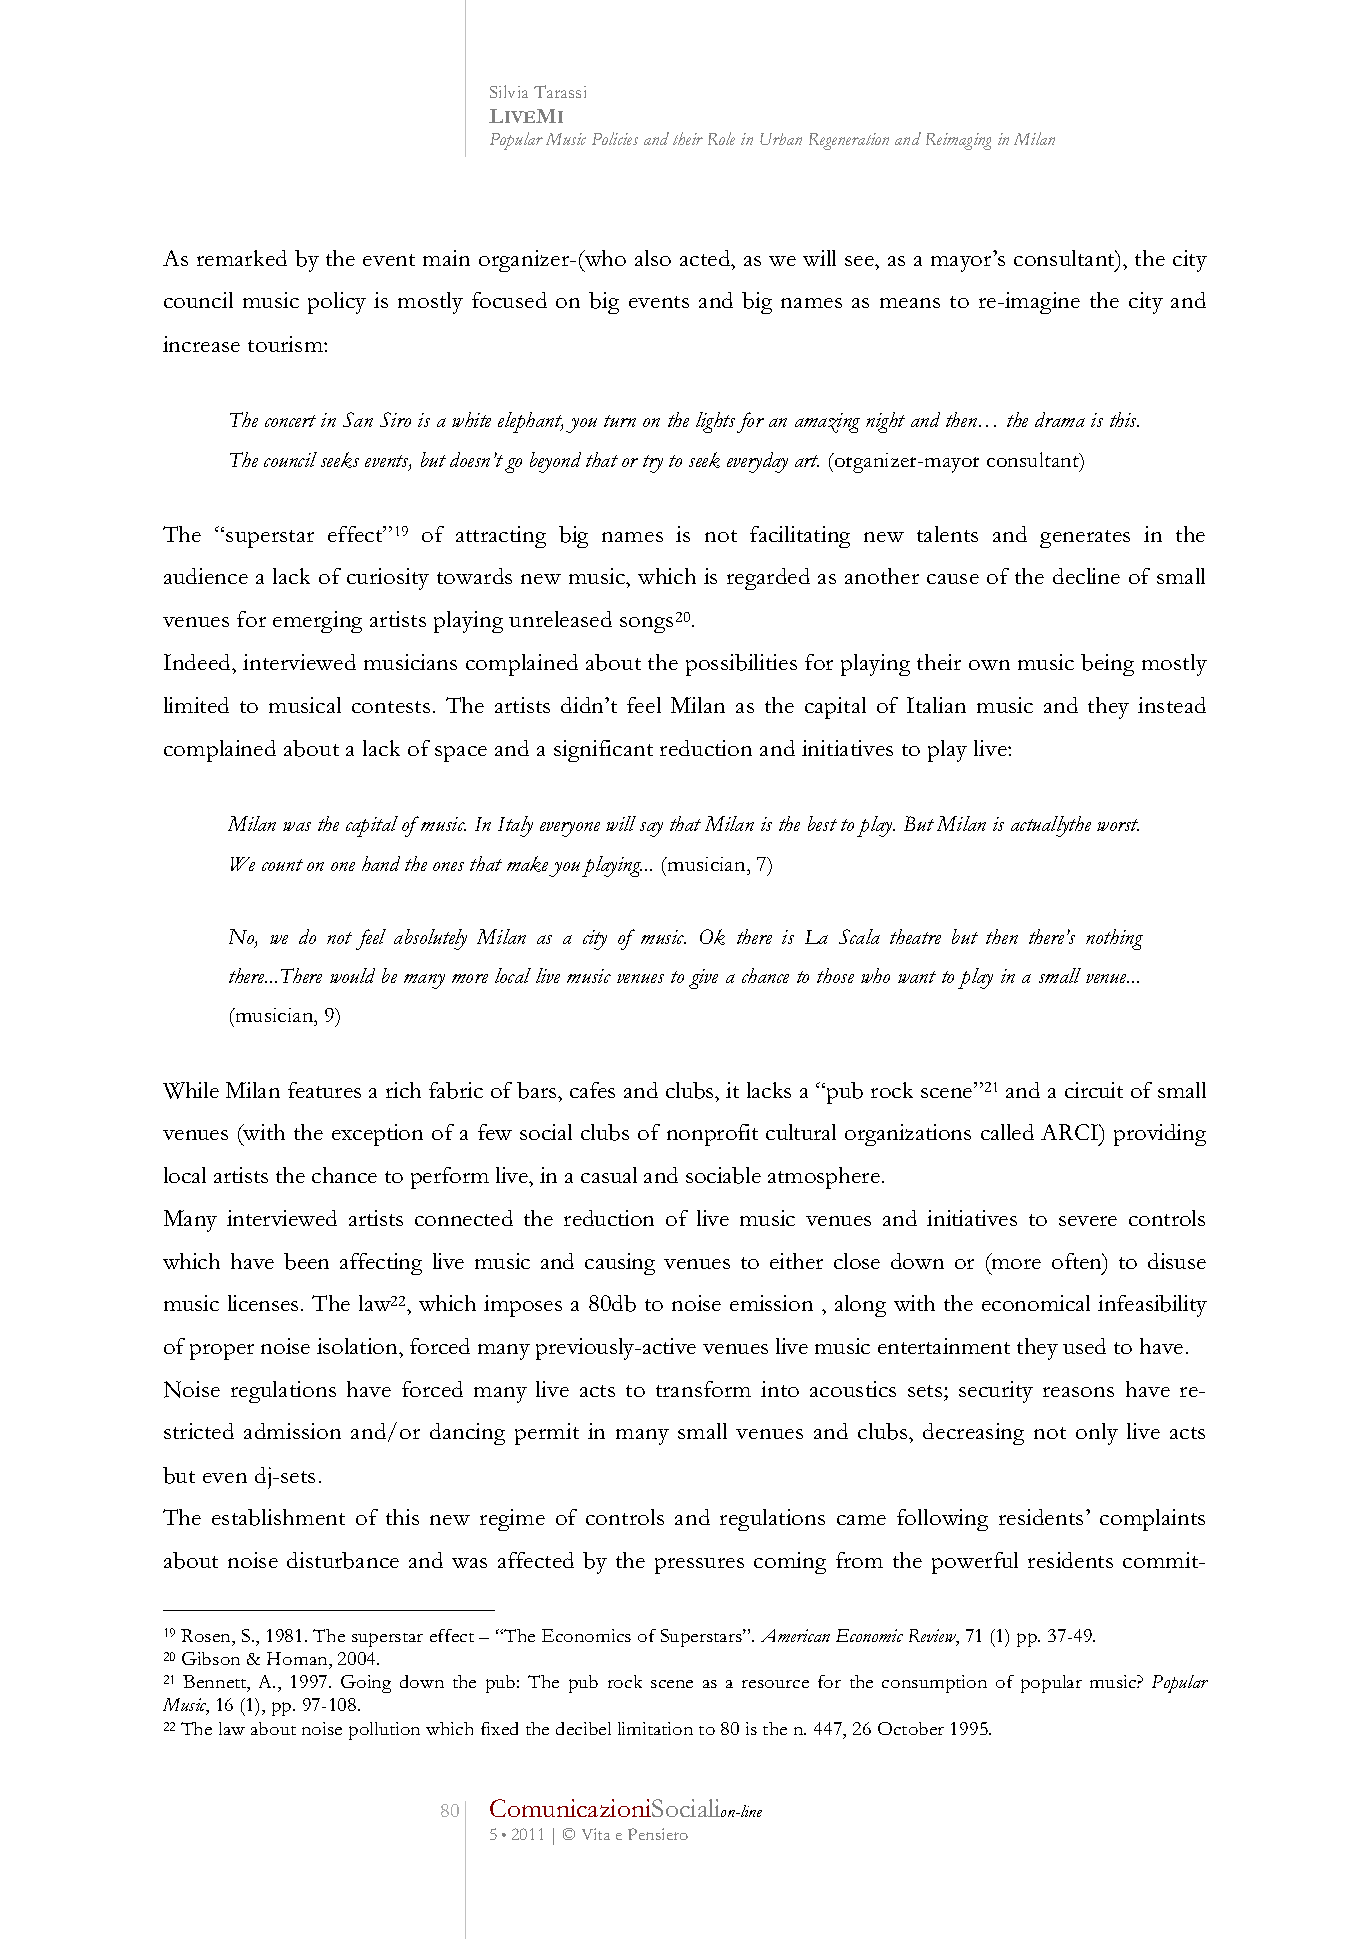  What do you see at coordinates (911, 1728) in the screenshot?
I see `October` at bounding box center [911, 1728].
